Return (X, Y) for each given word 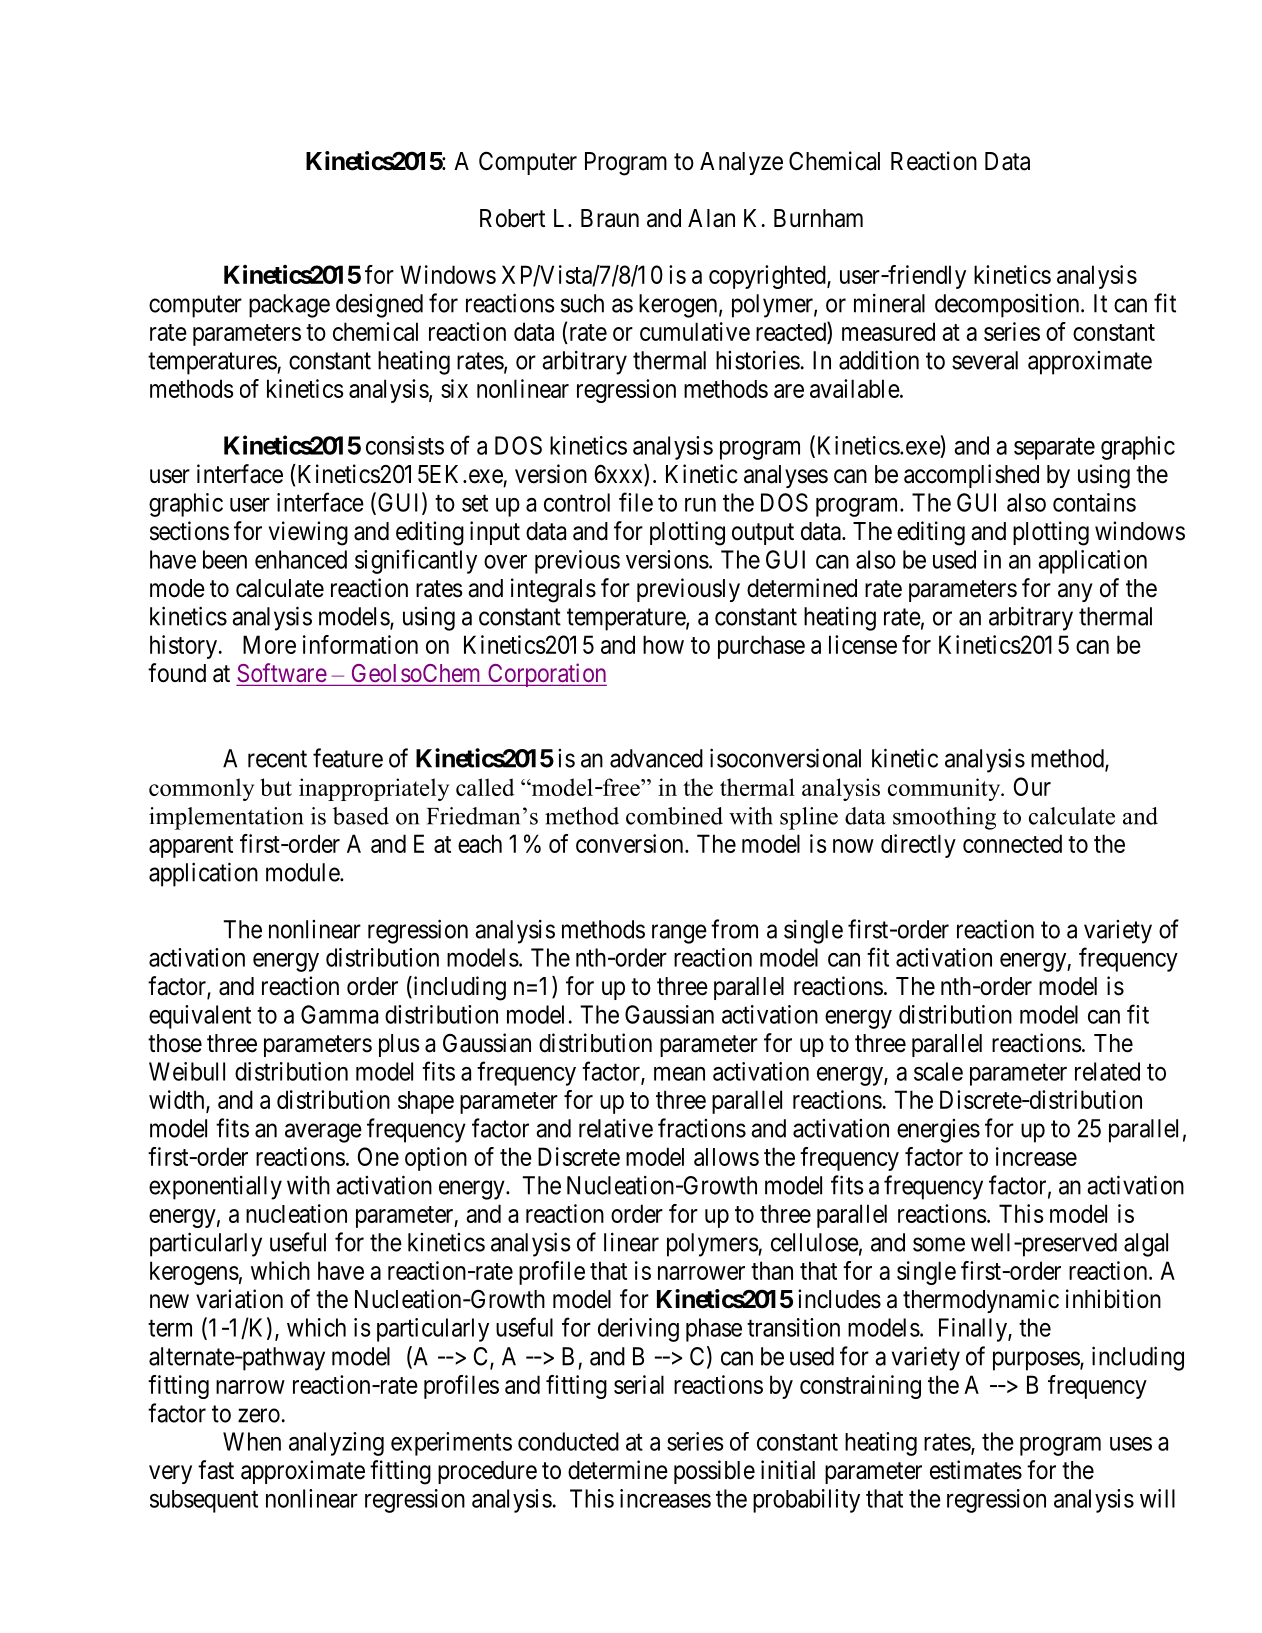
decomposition (1008, 305)
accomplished (971, 476)
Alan (711, 218)
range (679, 934)
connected (1012, 843)
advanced (656, 758)
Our (1032, 786)
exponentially (215, 1188)
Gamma (339, 1014)
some (939, 1244)
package (289, 306)
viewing (308, 533)
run (700, 505)
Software (282, 672)
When (252, 1441)
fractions (702, 1128)
